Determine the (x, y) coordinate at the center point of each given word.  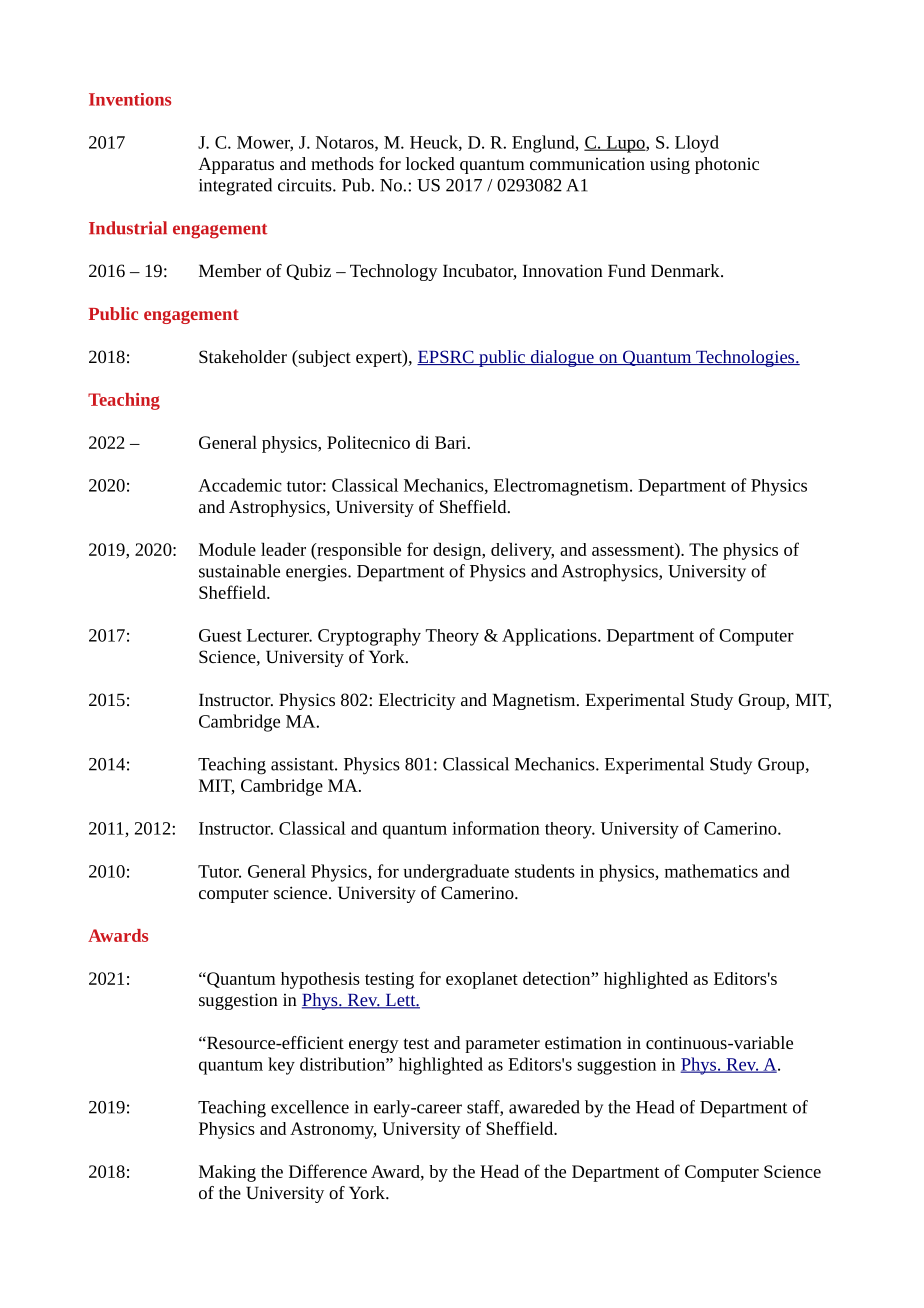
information (496, 828)
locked (430, 163)
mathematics (711, 871)
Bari (452, 442)
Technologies (745, 358)
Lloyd (697, 144)
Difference (328, 1171)
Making (227, 1173)
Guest (220, 635)
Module (227, 549)
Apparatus (236, 165)
